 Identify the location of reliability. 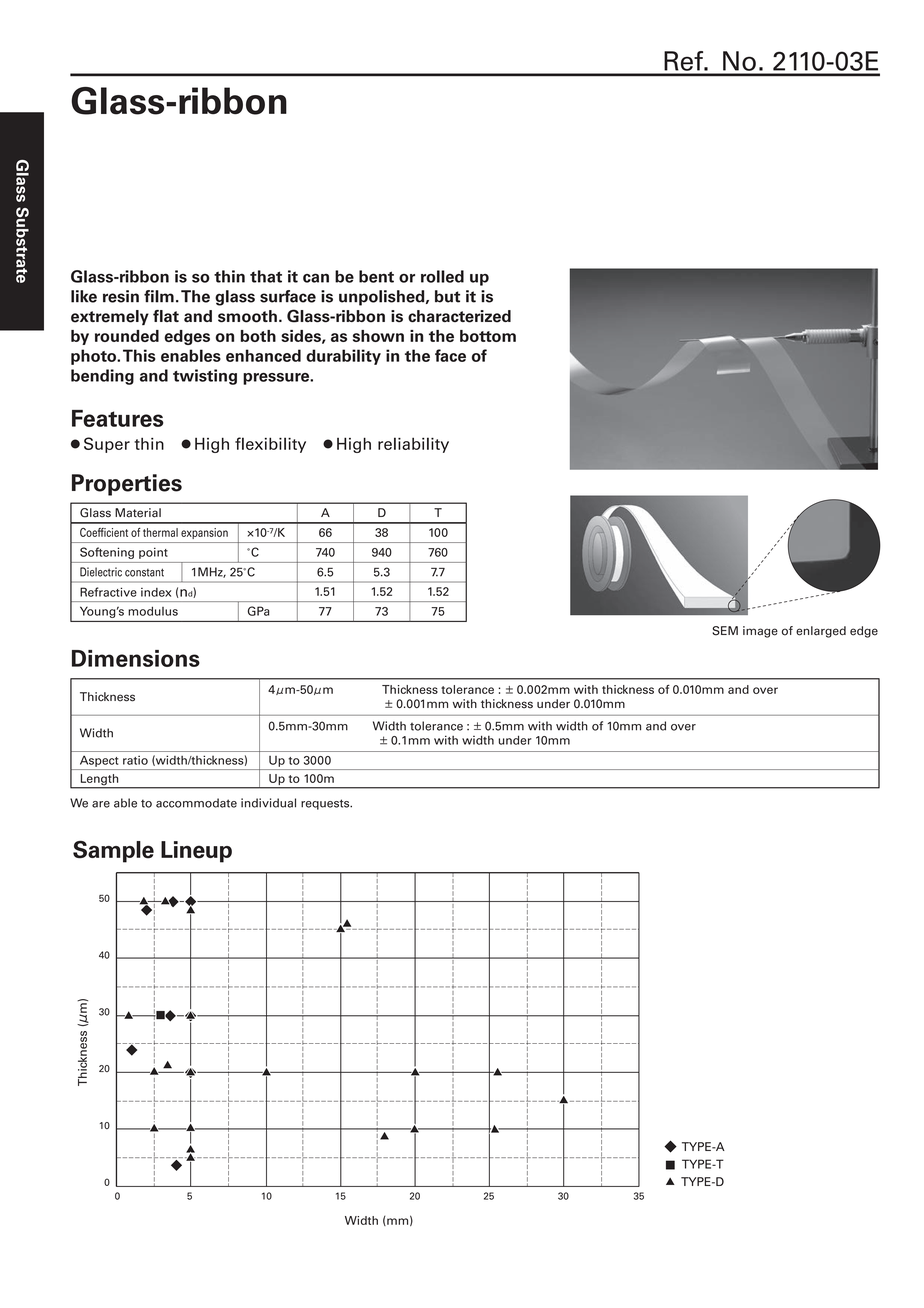
(413, 445).
